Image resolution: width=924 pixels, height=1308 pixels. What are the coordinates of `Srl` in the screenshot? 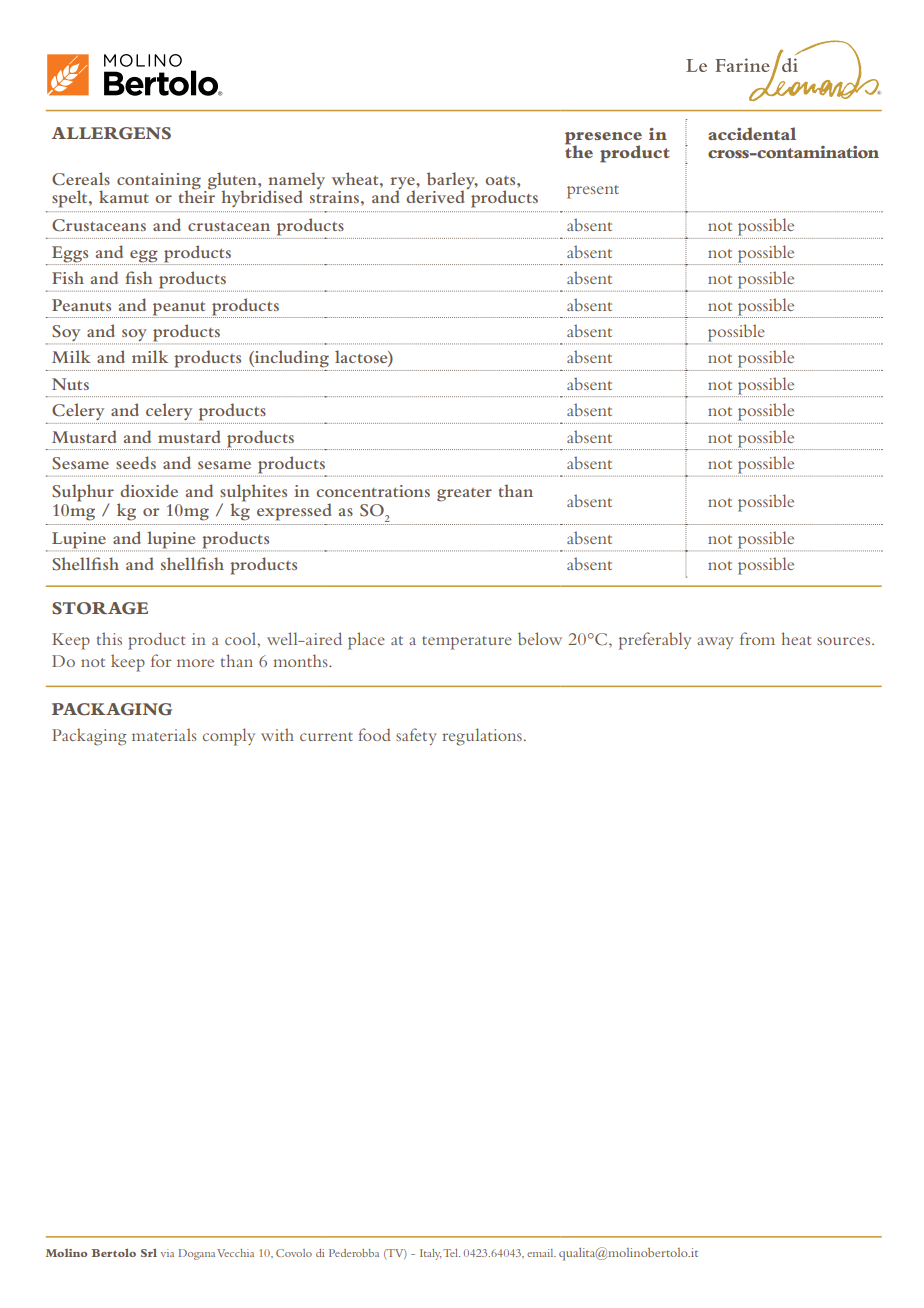 It's located at (149, 1253).
